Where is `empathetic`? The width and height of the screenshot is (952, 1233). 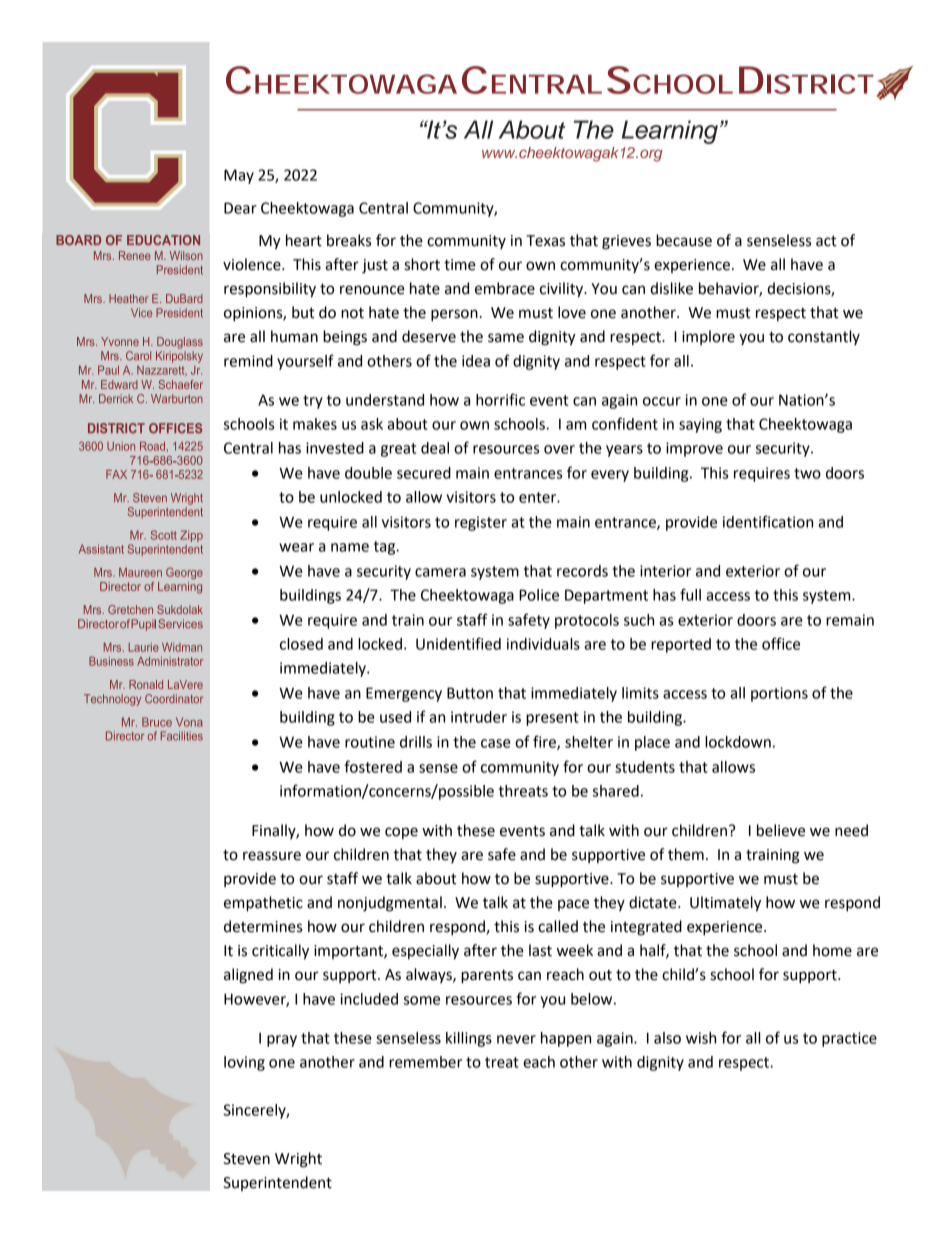
empathetic is located at coordinates (263, 904).
